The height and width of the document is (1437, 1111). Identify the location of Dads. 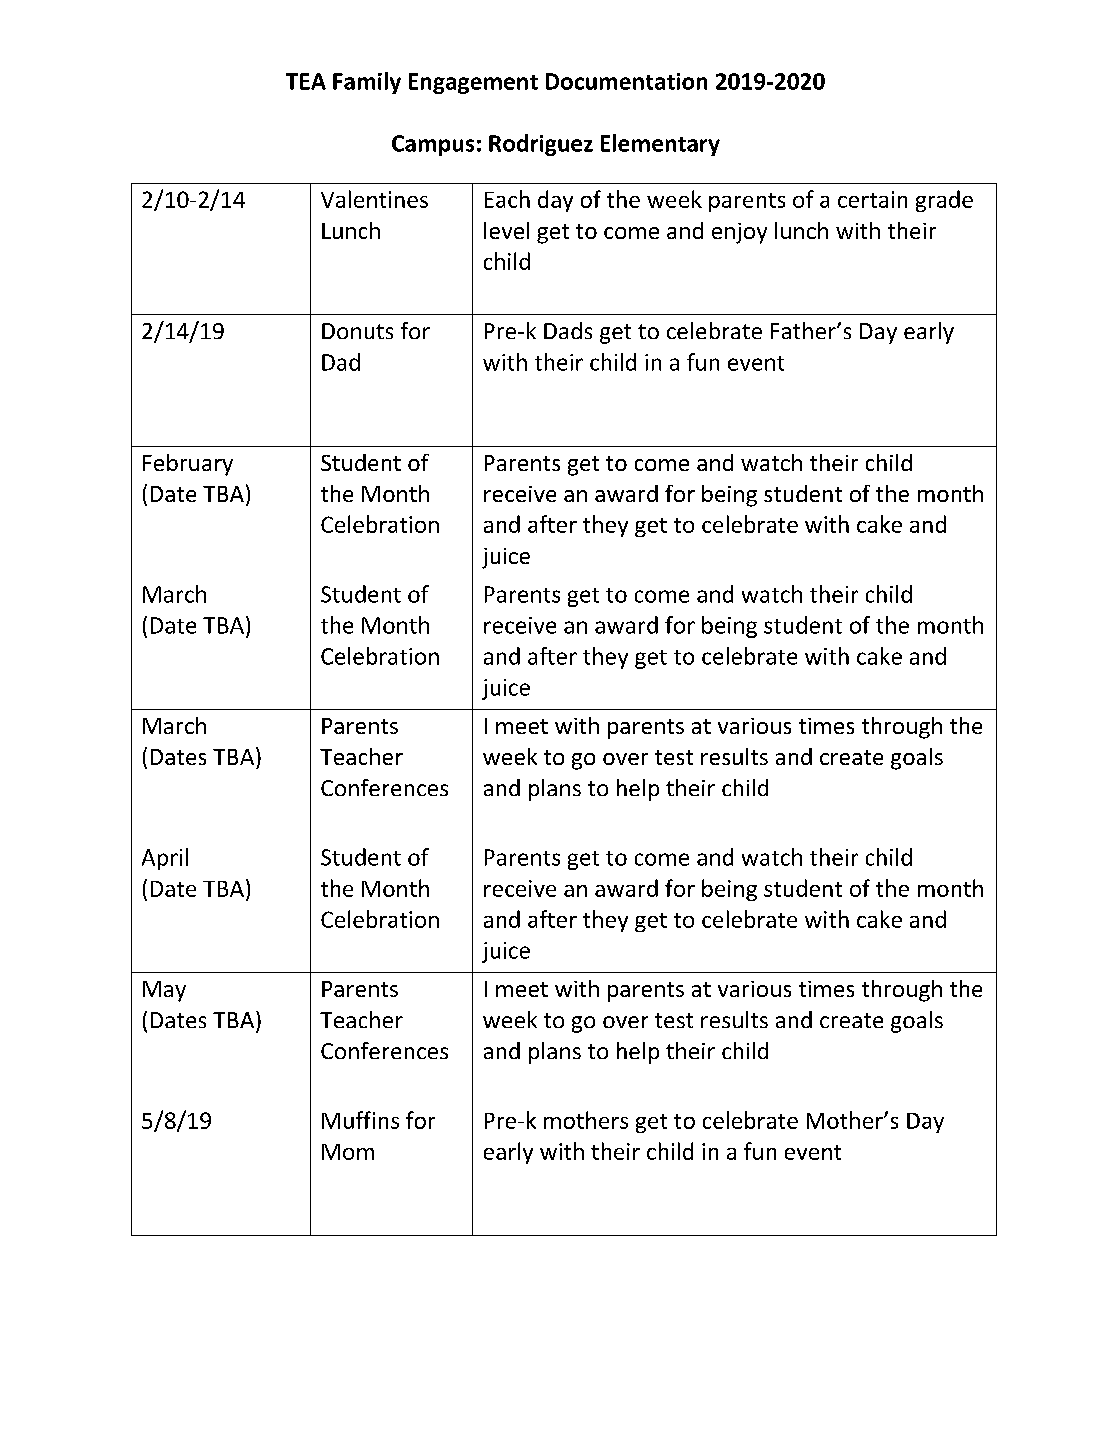
(568, 330).
